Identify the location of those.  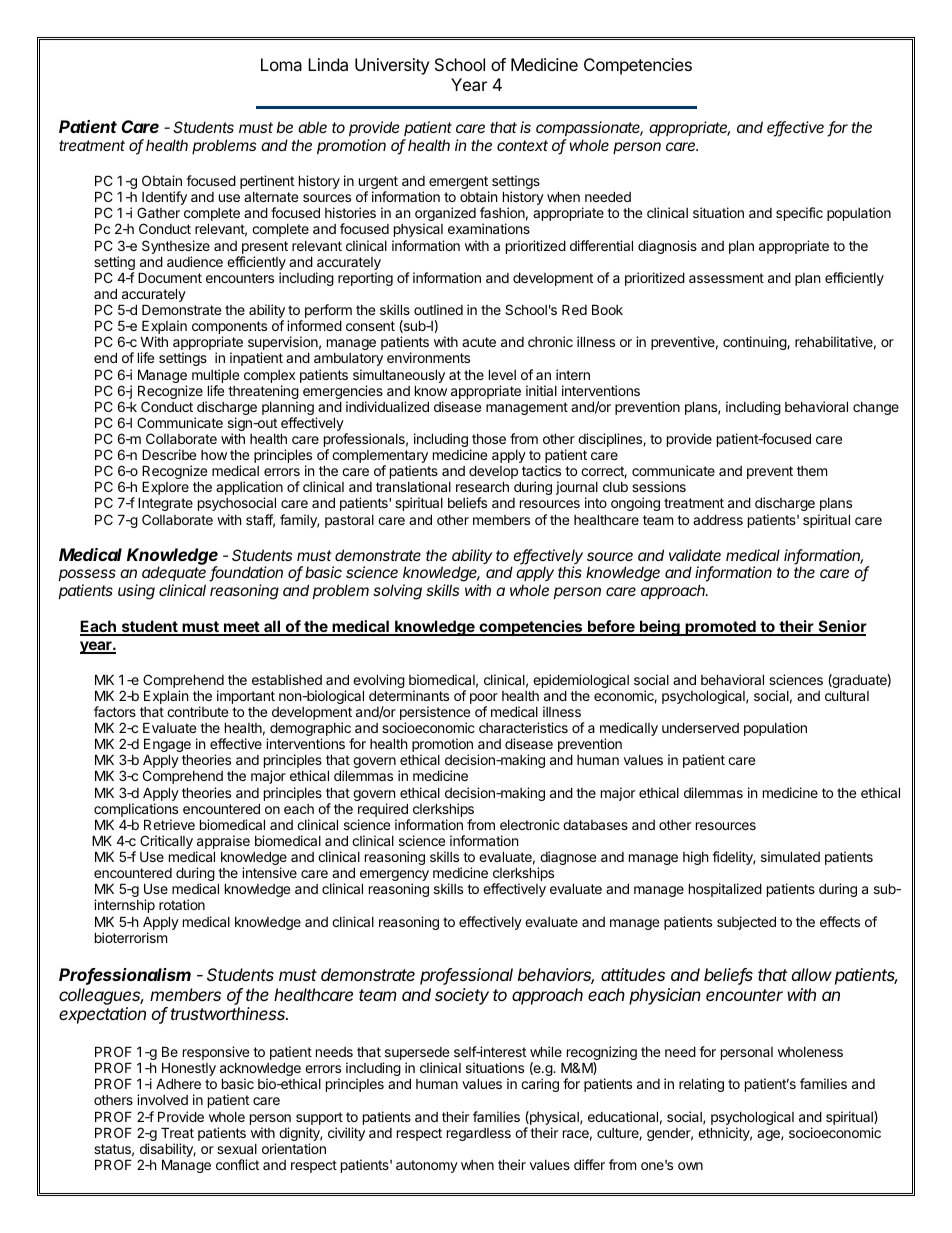
(489, 439).
